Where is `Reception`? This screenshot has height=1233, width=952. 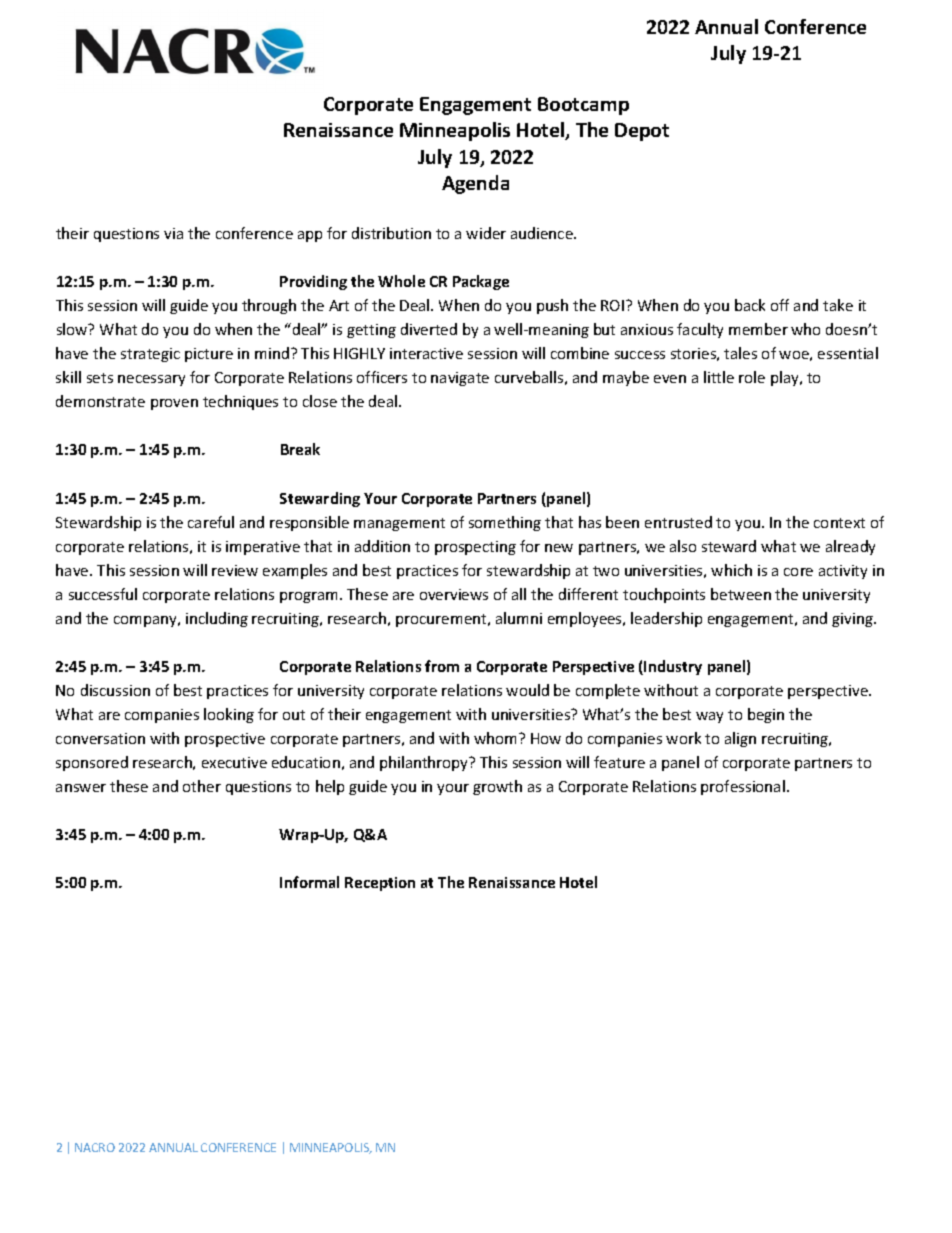
Reception is located at coordinates (380, 884).
